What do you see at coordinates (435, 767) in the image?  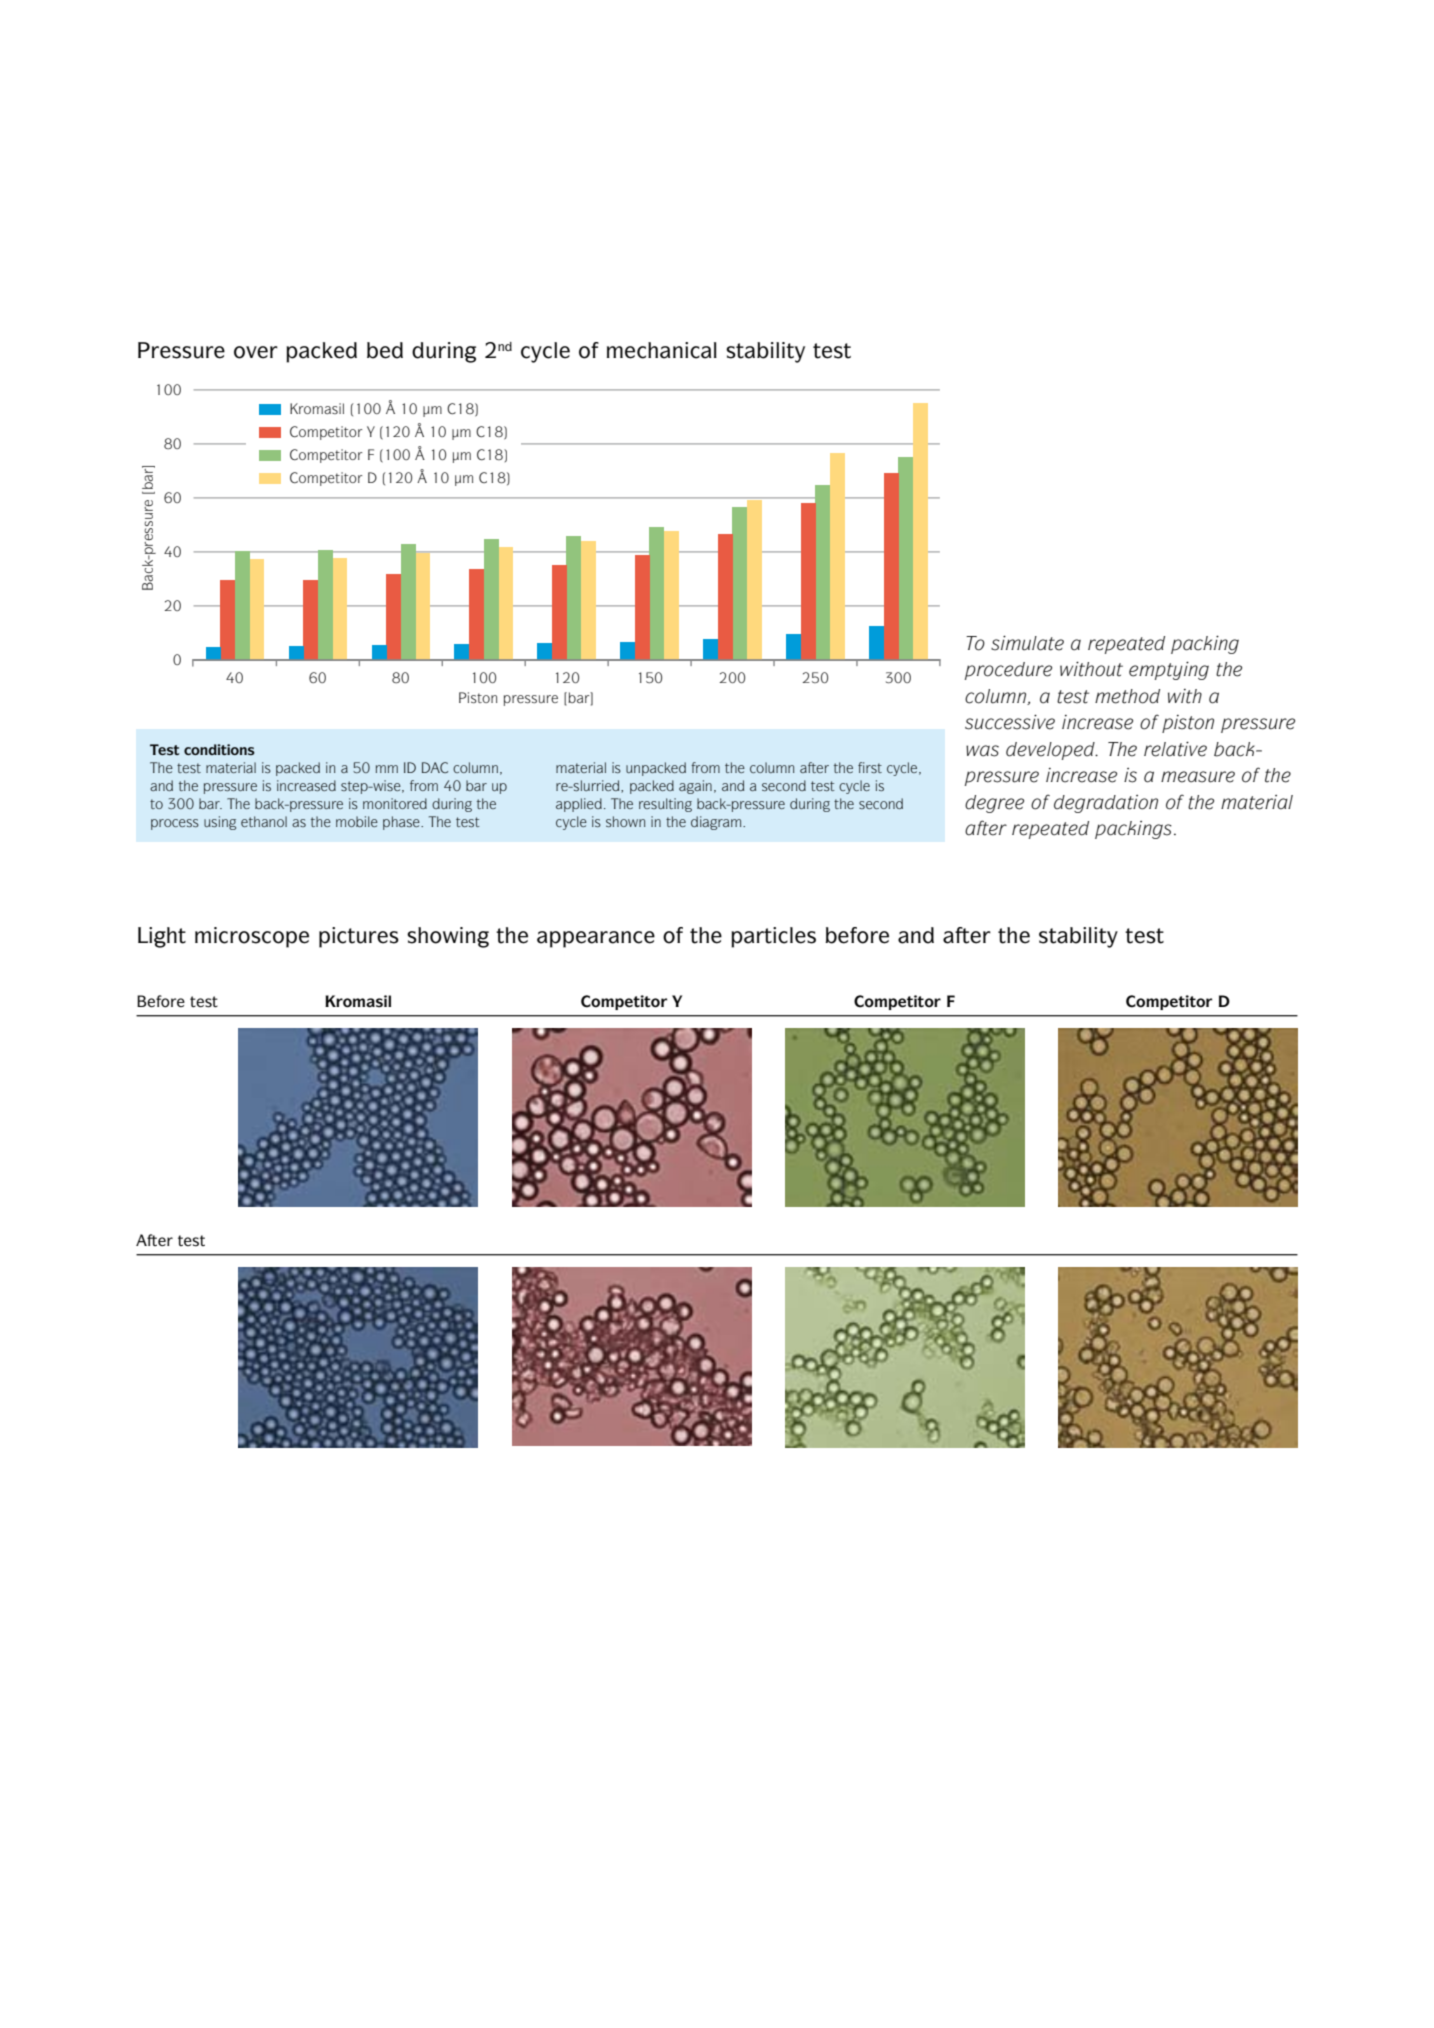 I see `DAC` at bounding box center [435, 767].
